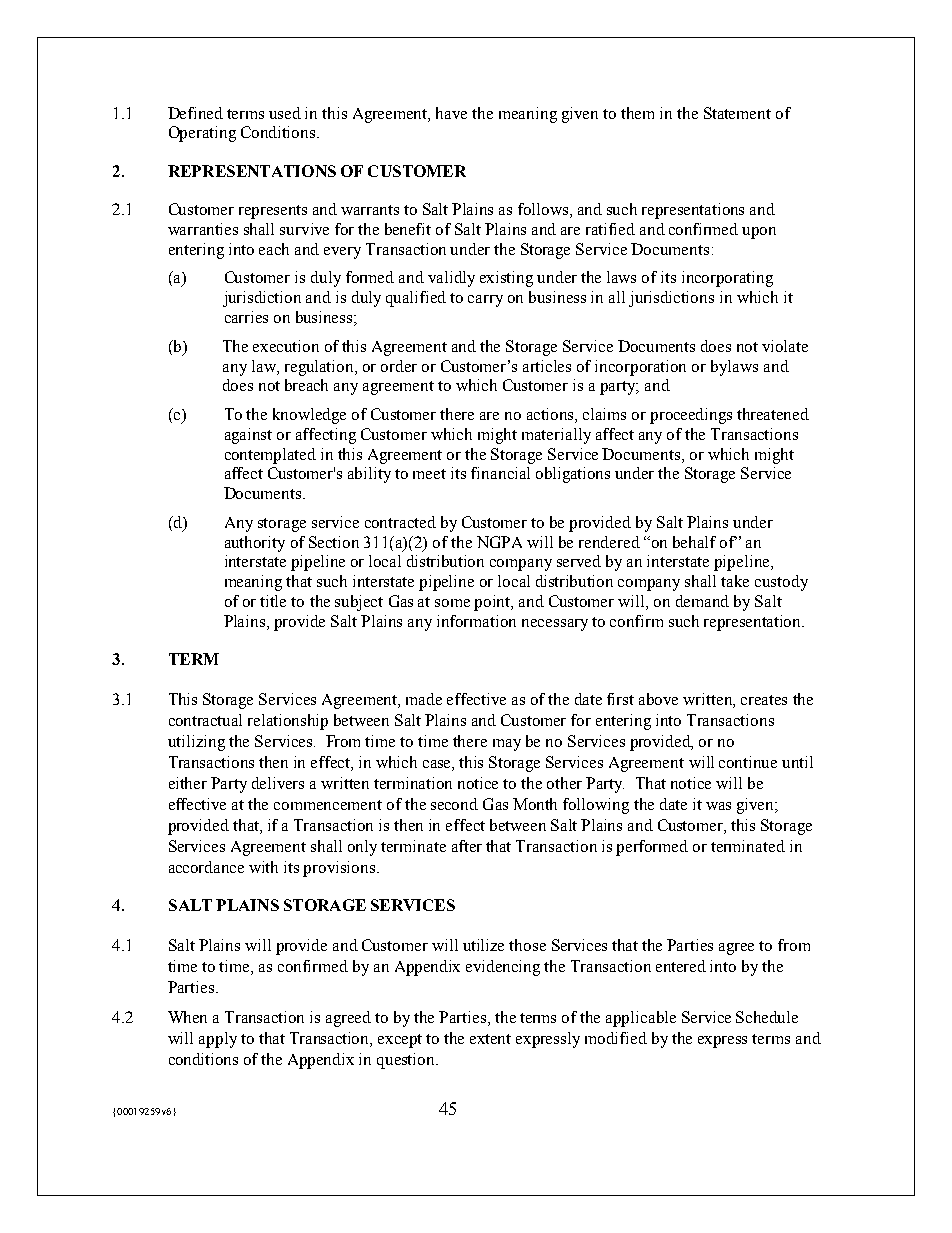  Describe the element at coordinates (285, 113) in the screenshot. I see `used` at that location.
